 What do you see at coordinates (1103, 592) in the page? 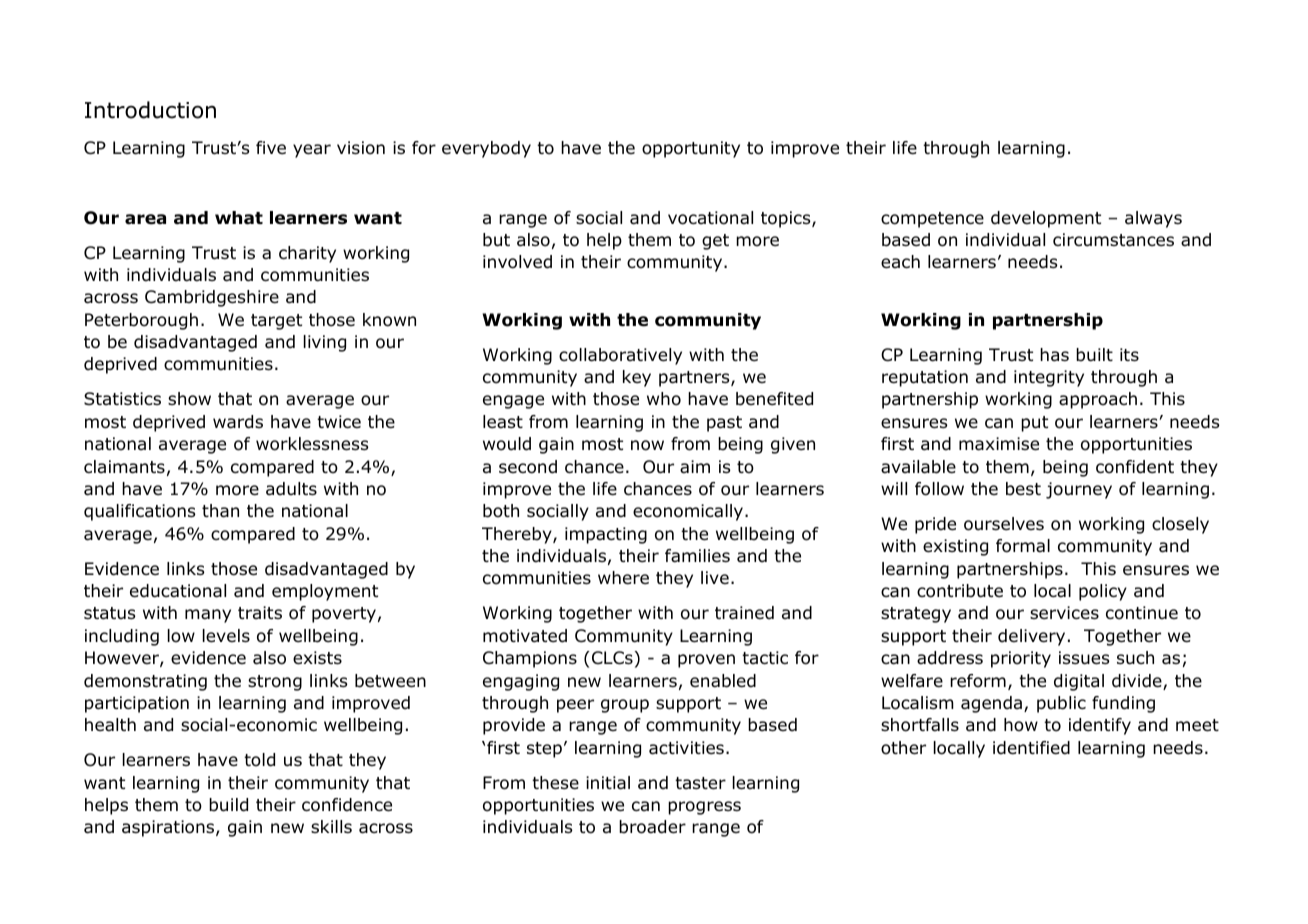
I see `policy` at bounding box center [1103, 592].
